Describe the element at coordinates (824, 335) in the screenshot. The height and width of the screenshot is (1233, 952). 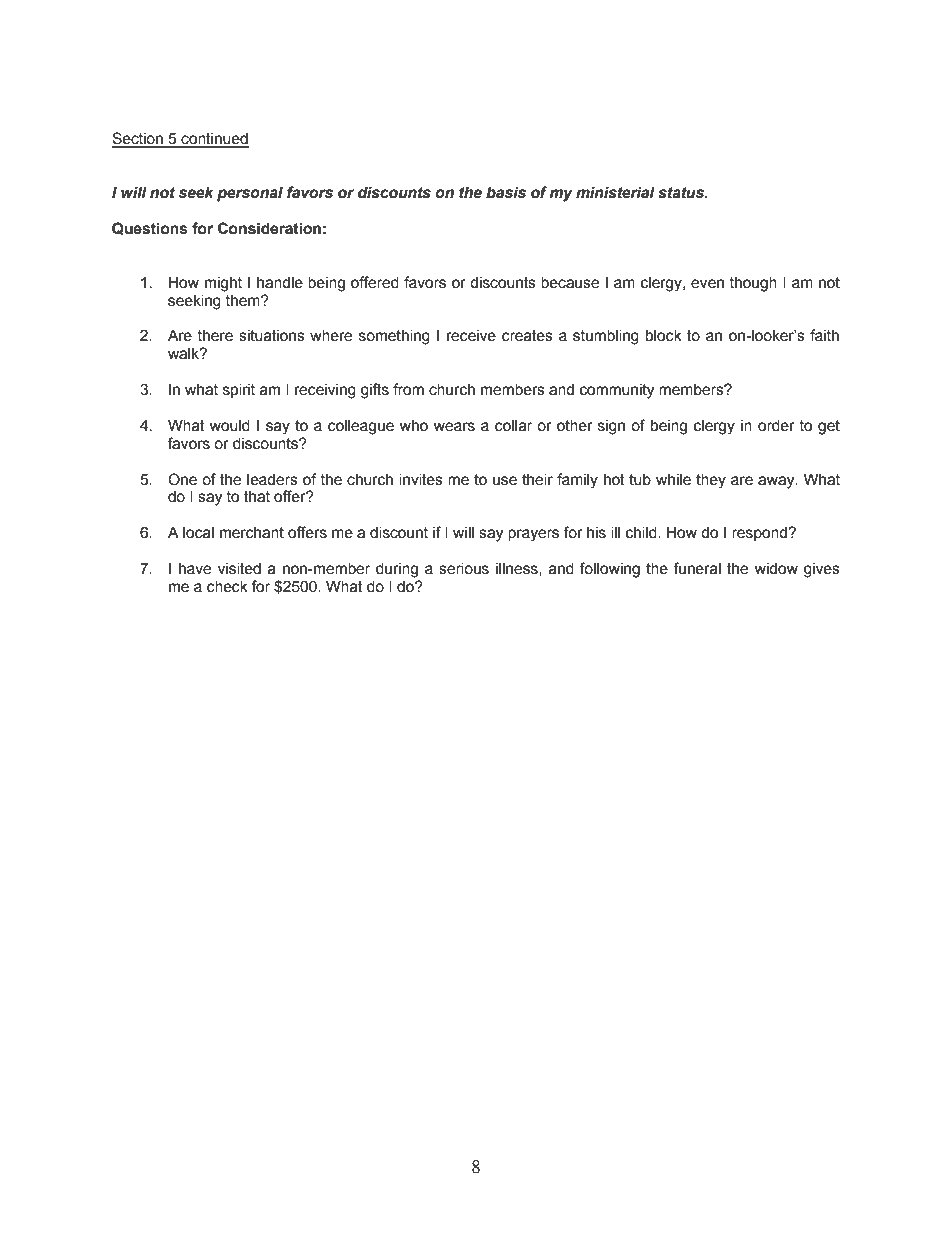
I see `faith` at that location.
